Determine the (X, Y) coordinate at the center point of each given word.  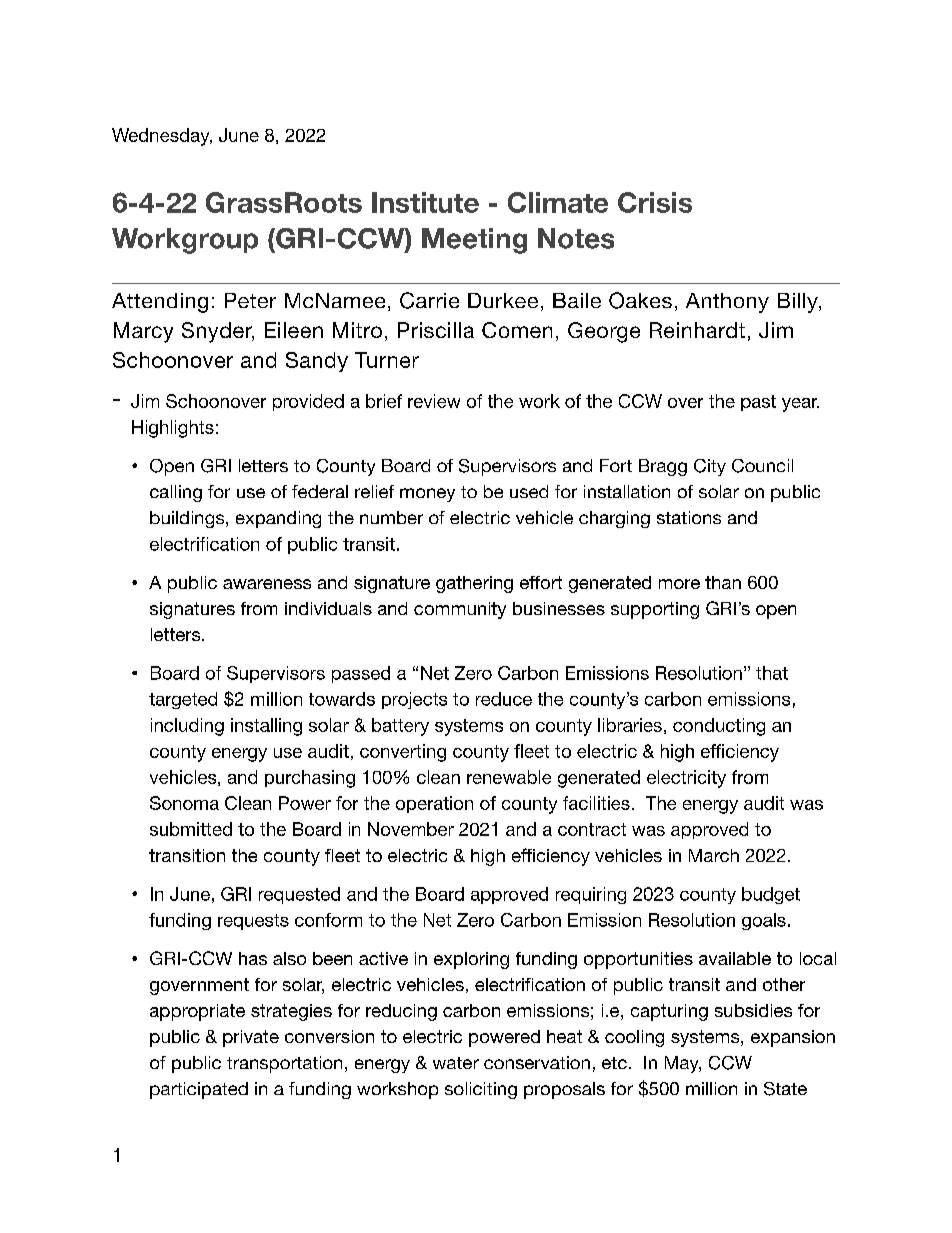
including (187, 727)
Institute (425, 202)
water (456, 1063)
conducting (719, 727)
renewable (509, 777)
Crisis (655, 202)
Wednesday (162, 137)
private (251, 1038)
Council (762, 466)
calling (176, 493)
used (529, 491)
